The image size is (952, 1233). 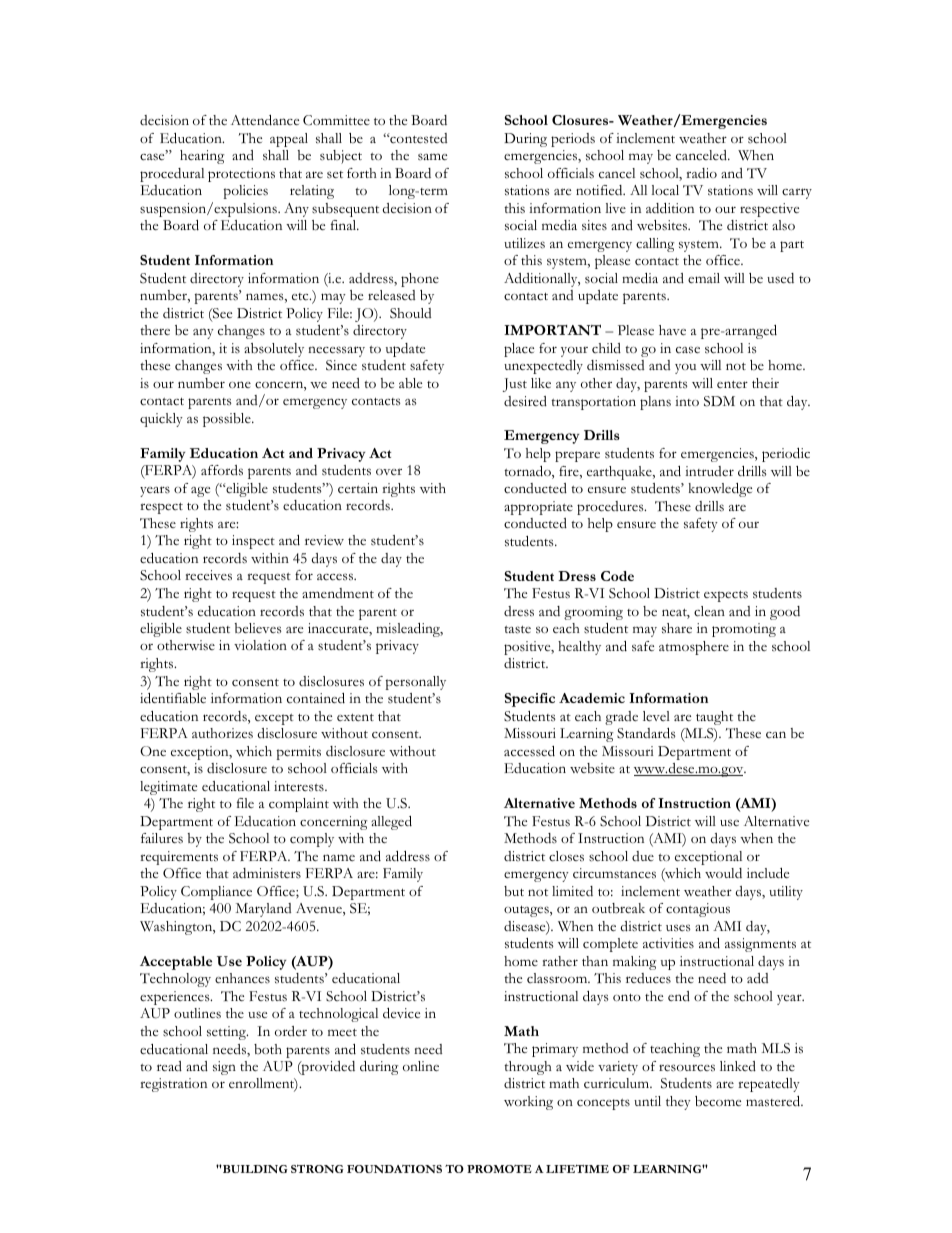 I want to click on registration, so click(x=173, y=1085).
